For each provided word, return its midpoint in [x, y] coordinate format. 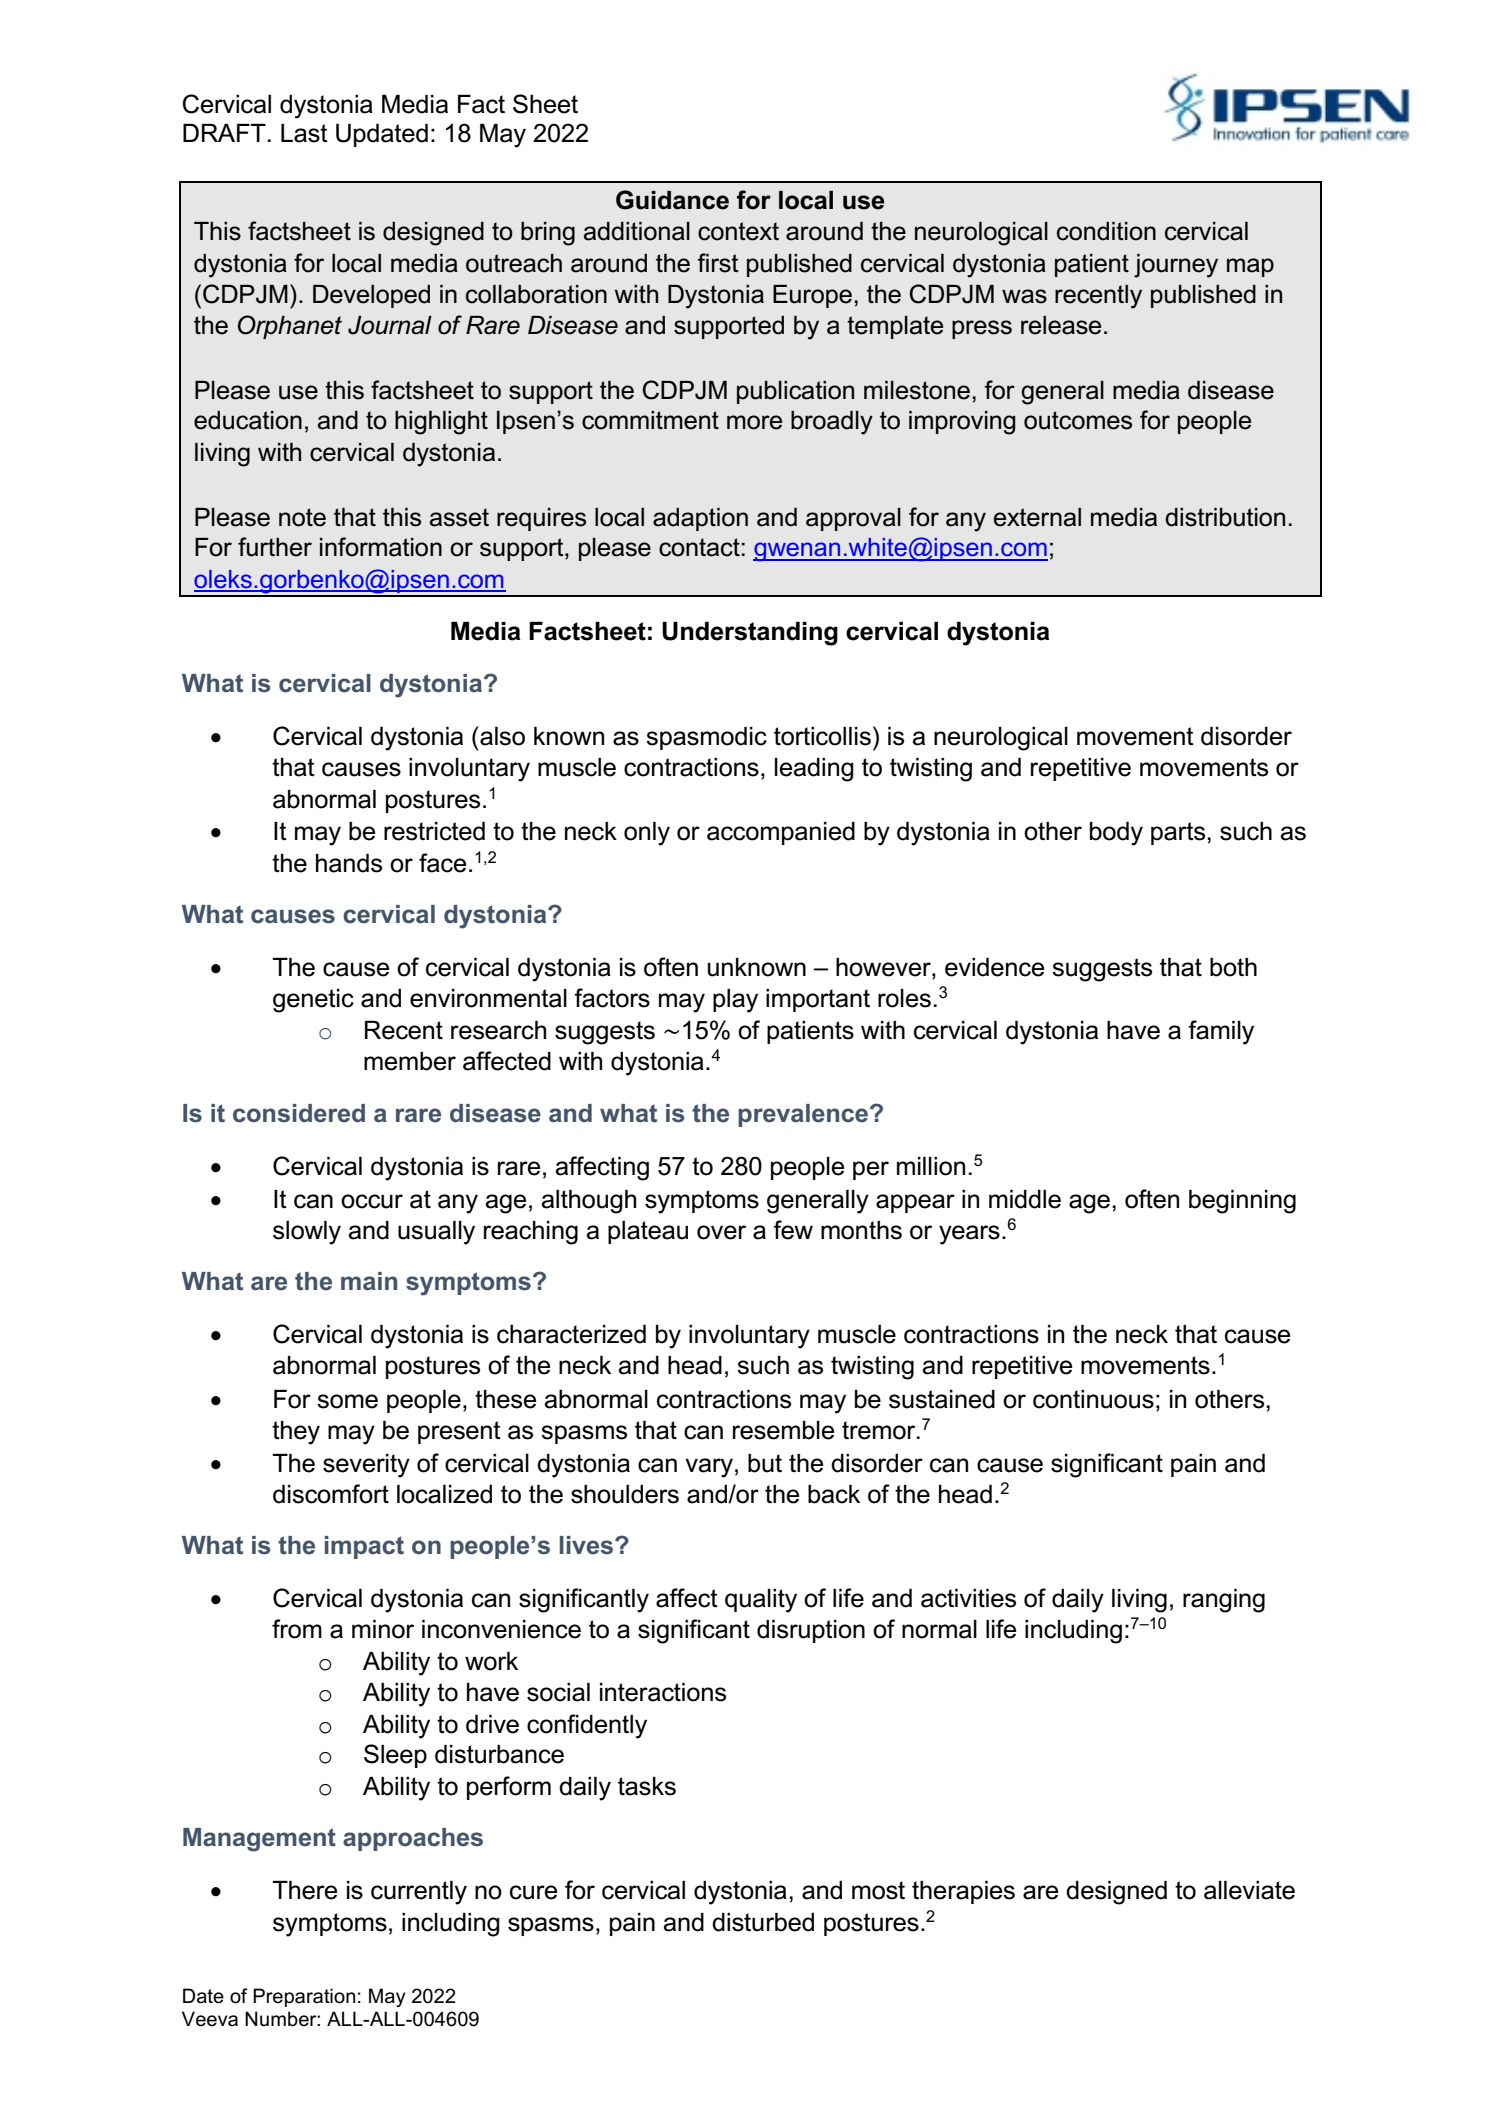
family [1221, 1032]
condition [1106, 231]
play [735, 1001]
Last [304, 133]
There [304, 1890]
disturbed [763, 1922]
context [738, 231]
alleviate [1249, 1890]
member [410, 1061]
